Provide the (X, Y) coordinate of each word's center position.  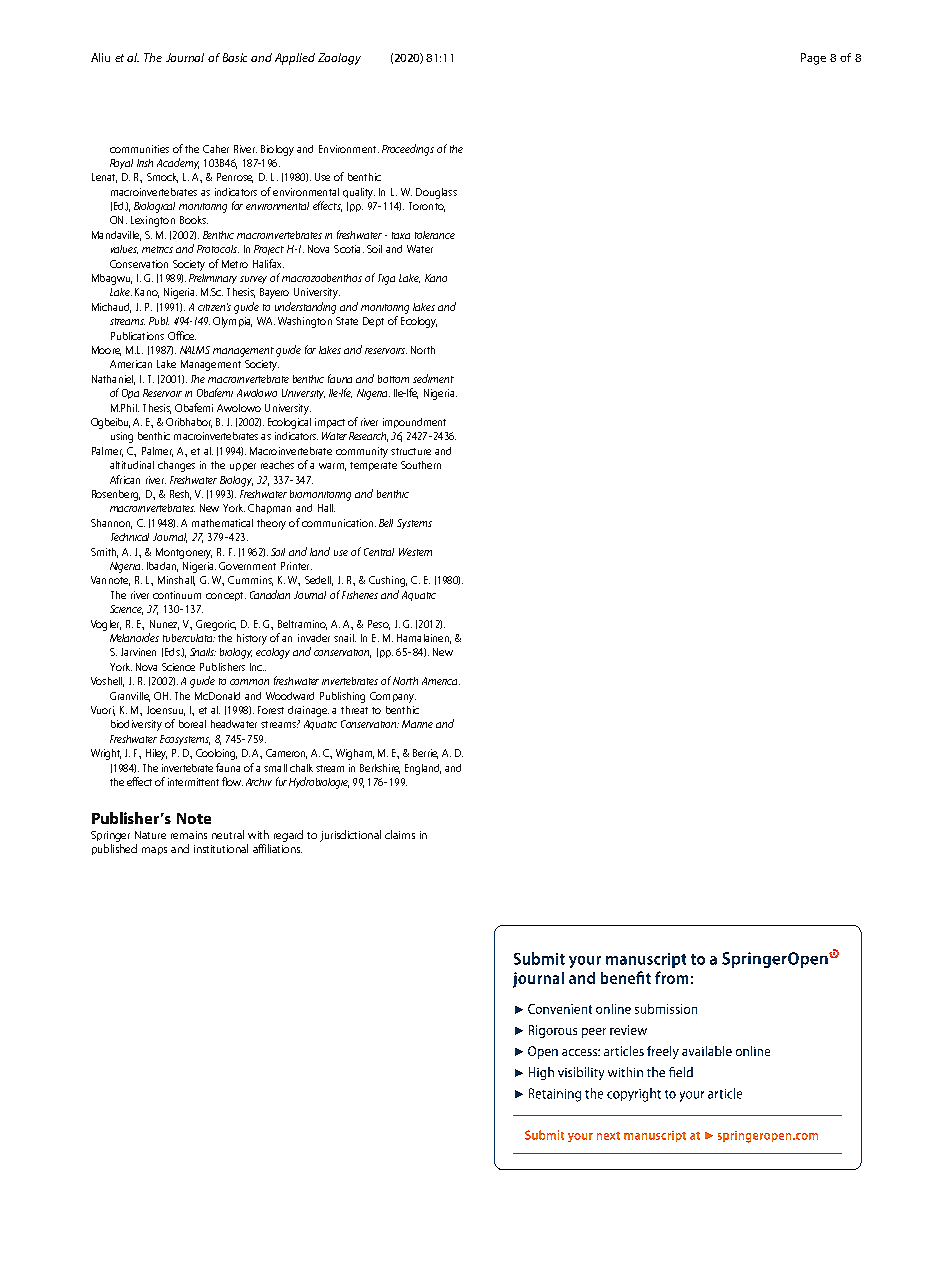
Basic (235, 57)
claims (400, 834)
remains (189, 835)
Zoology (339, 59)
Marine (417, 724)
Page (813, 59)
